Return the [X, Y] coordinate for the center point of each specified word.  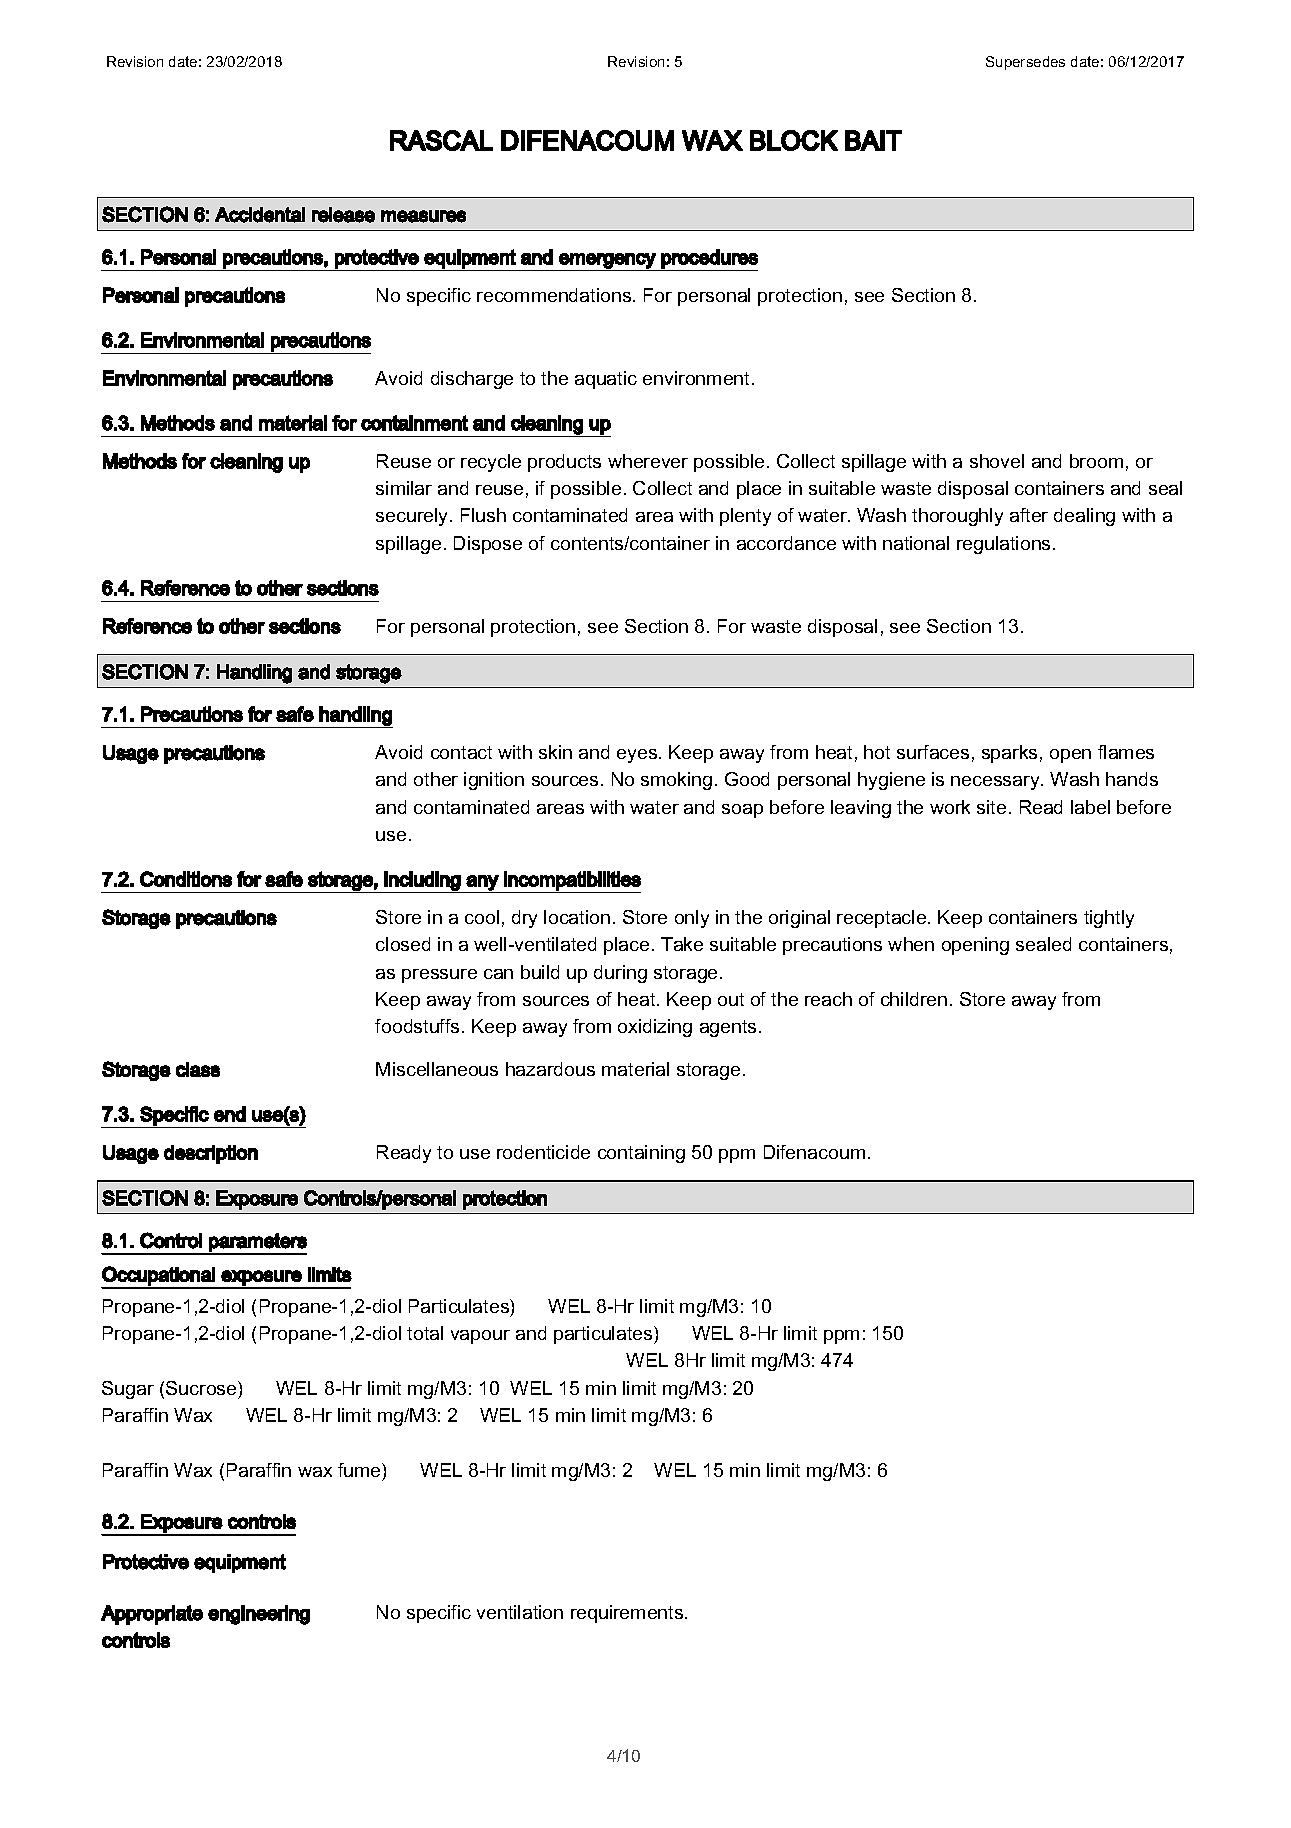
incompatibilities [571, 882]
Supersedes [1025, 63]
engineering [259, 1615]
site [991, 807]
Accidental [260, 215]
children [914, 999]
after [1029, 515]
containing [641, 1154]
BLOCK [794, 140]
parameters [257, 1243]
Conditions [186, 879]
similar [404, 488]
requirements [628, 1614]
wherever [648, 461]
